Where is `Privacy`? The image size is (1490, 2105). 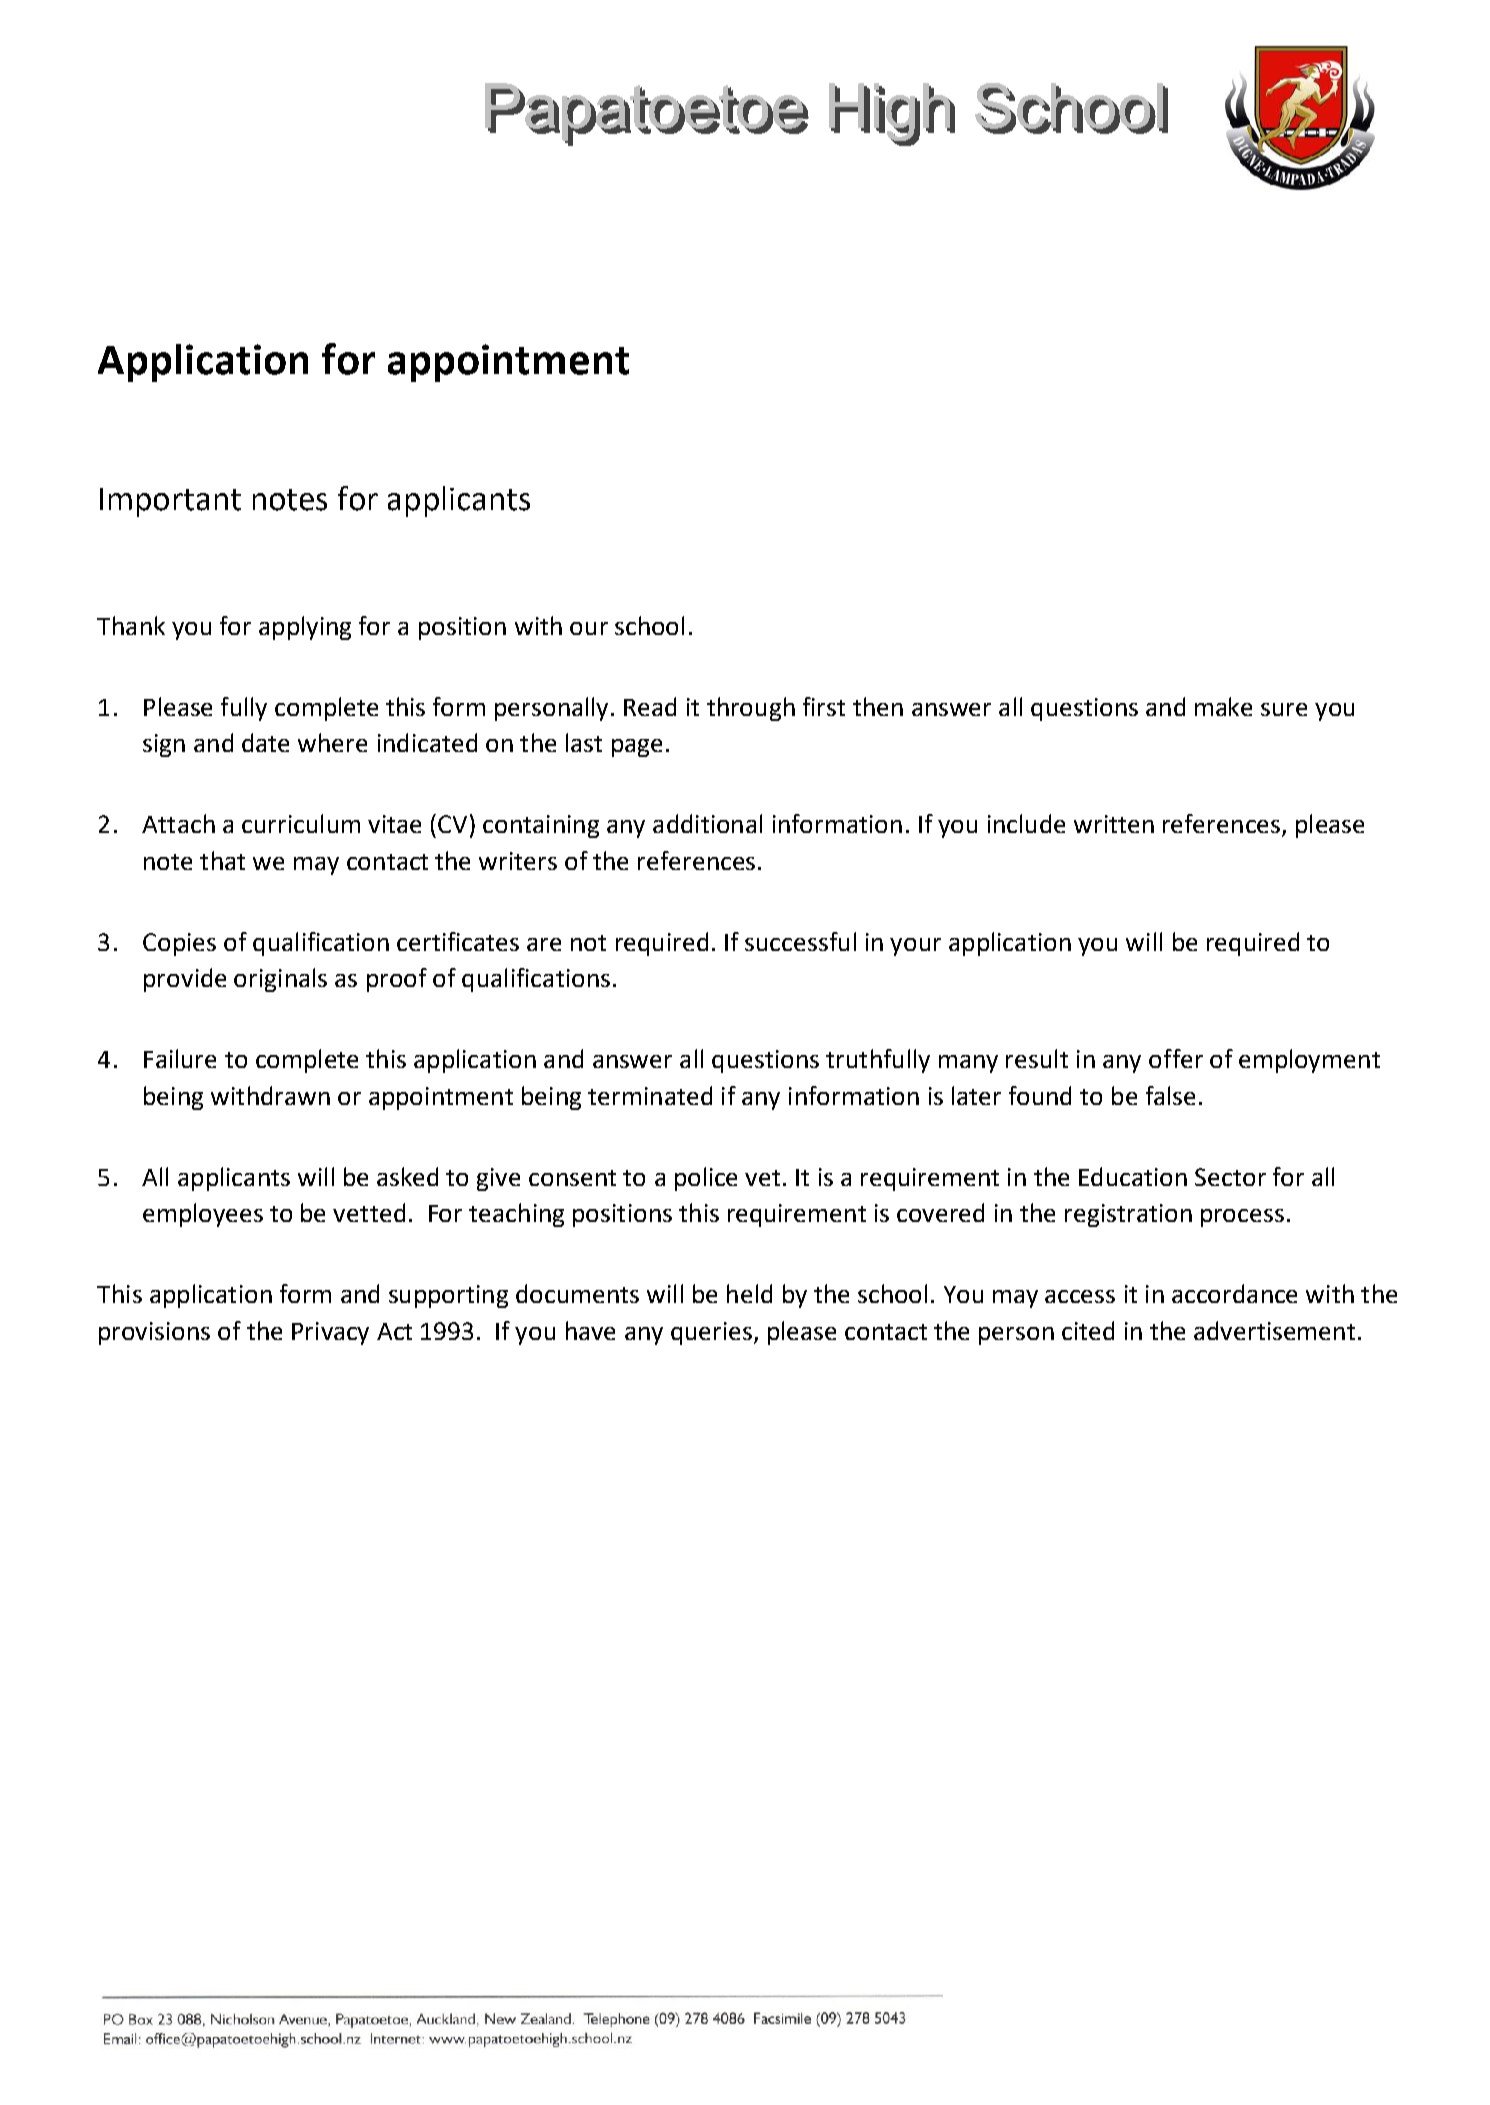
Privacy is located at coordinates (330, 1333).
